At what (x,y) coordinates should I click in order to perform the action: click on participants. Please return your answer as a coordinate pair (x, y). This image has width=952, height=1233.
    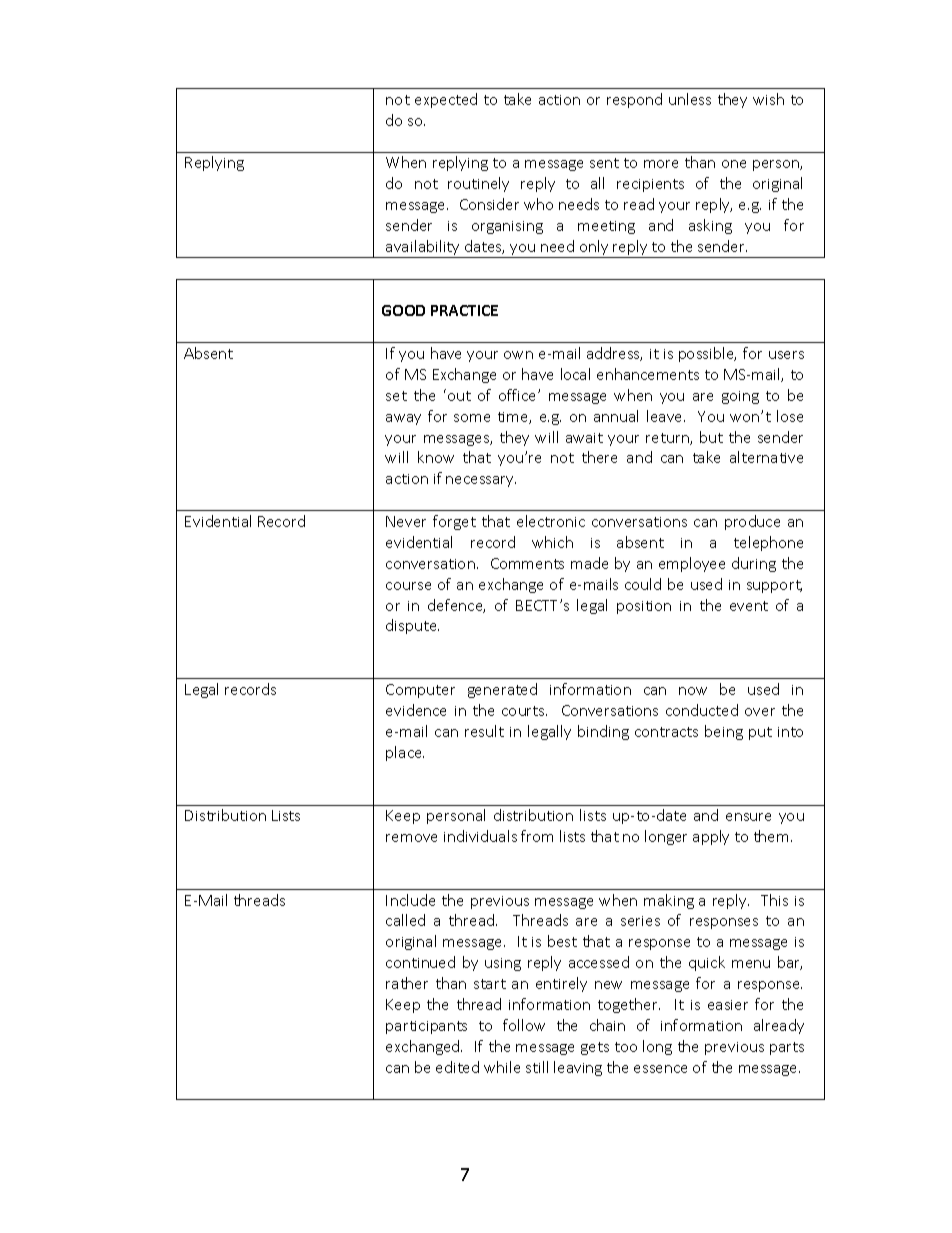
    Looking at the image, I should click on (426, 1027).
